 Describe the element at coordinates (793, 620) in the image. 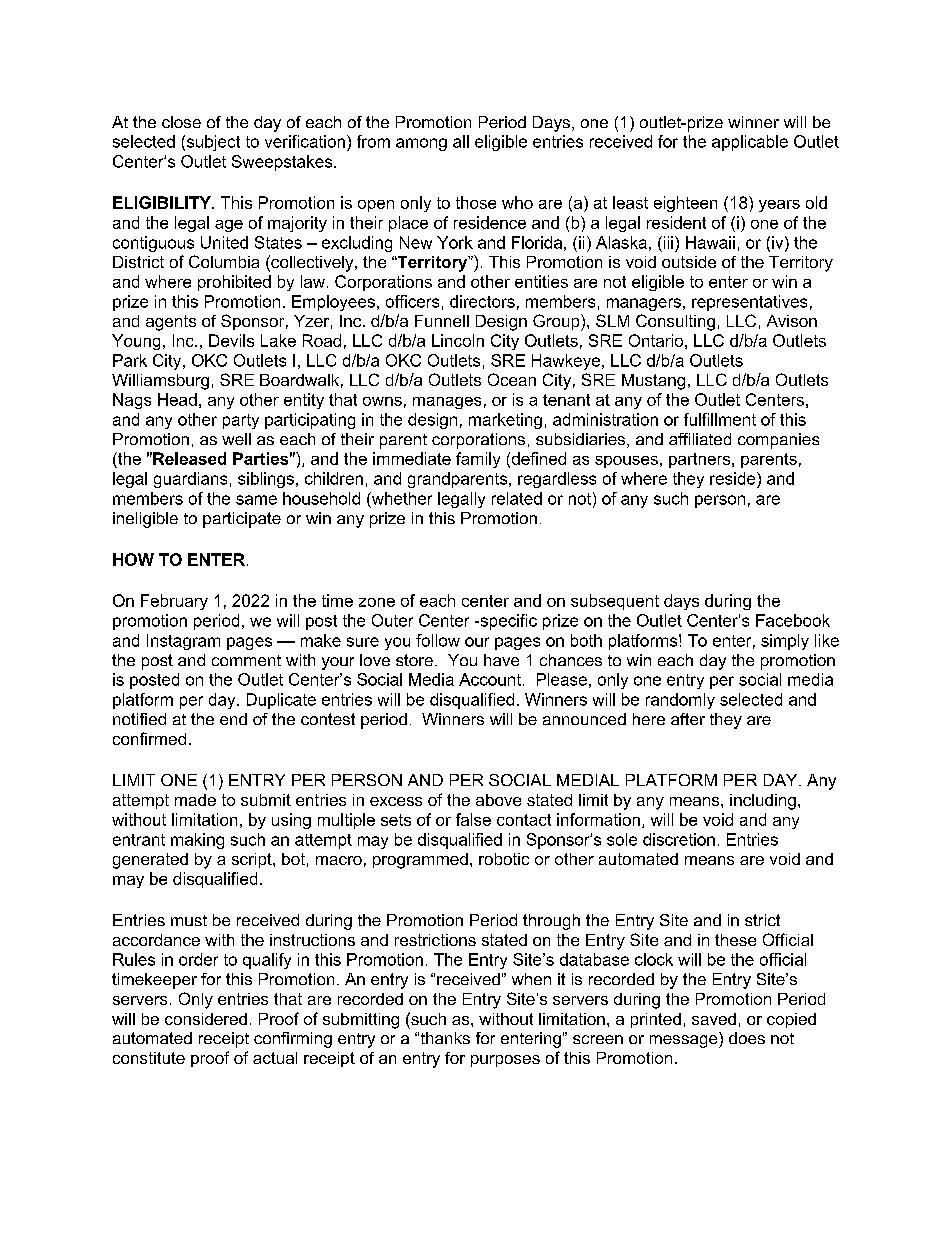

I see `Facebook` at that location.
